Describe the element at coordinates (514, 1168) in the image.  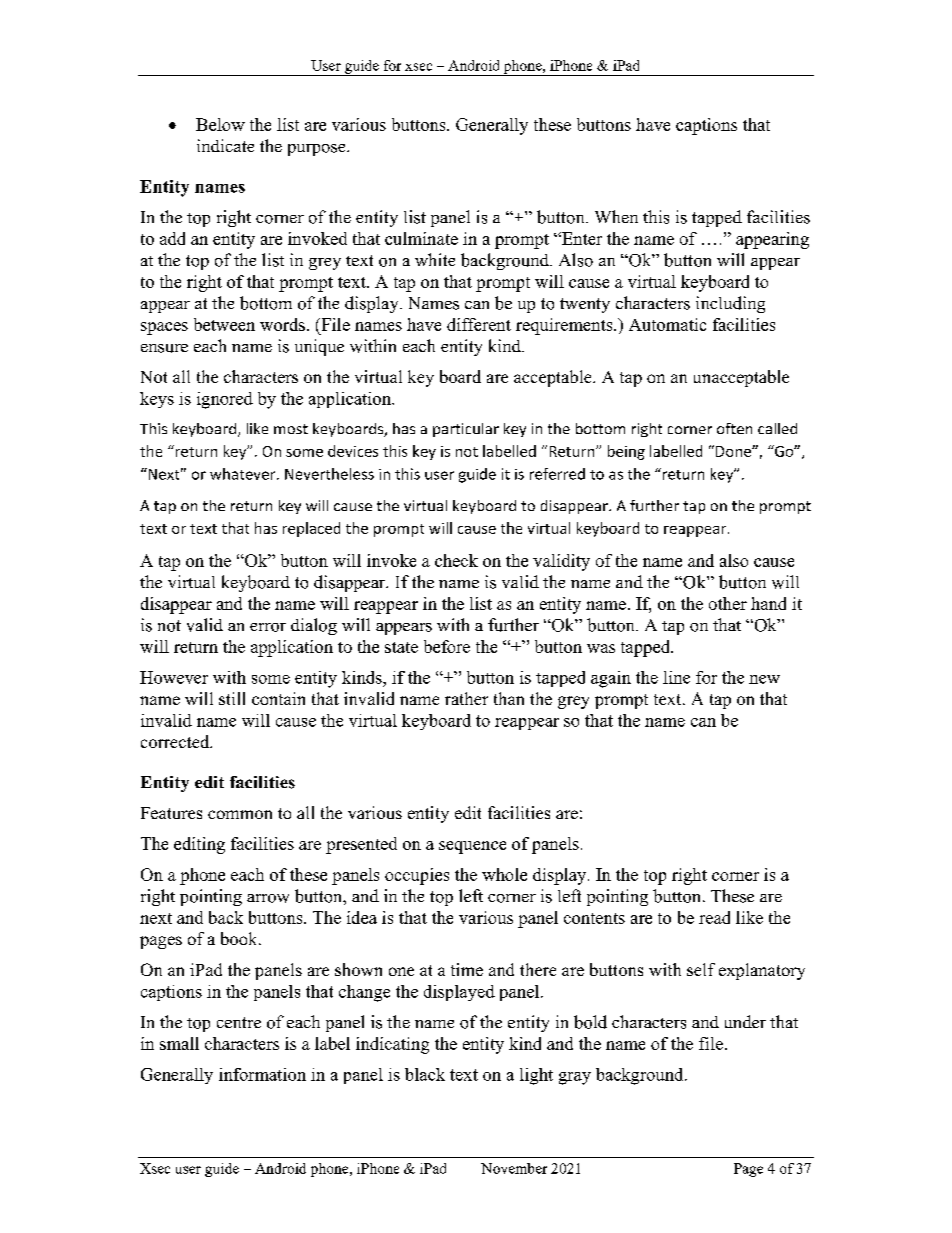
I see `November` at that location.
